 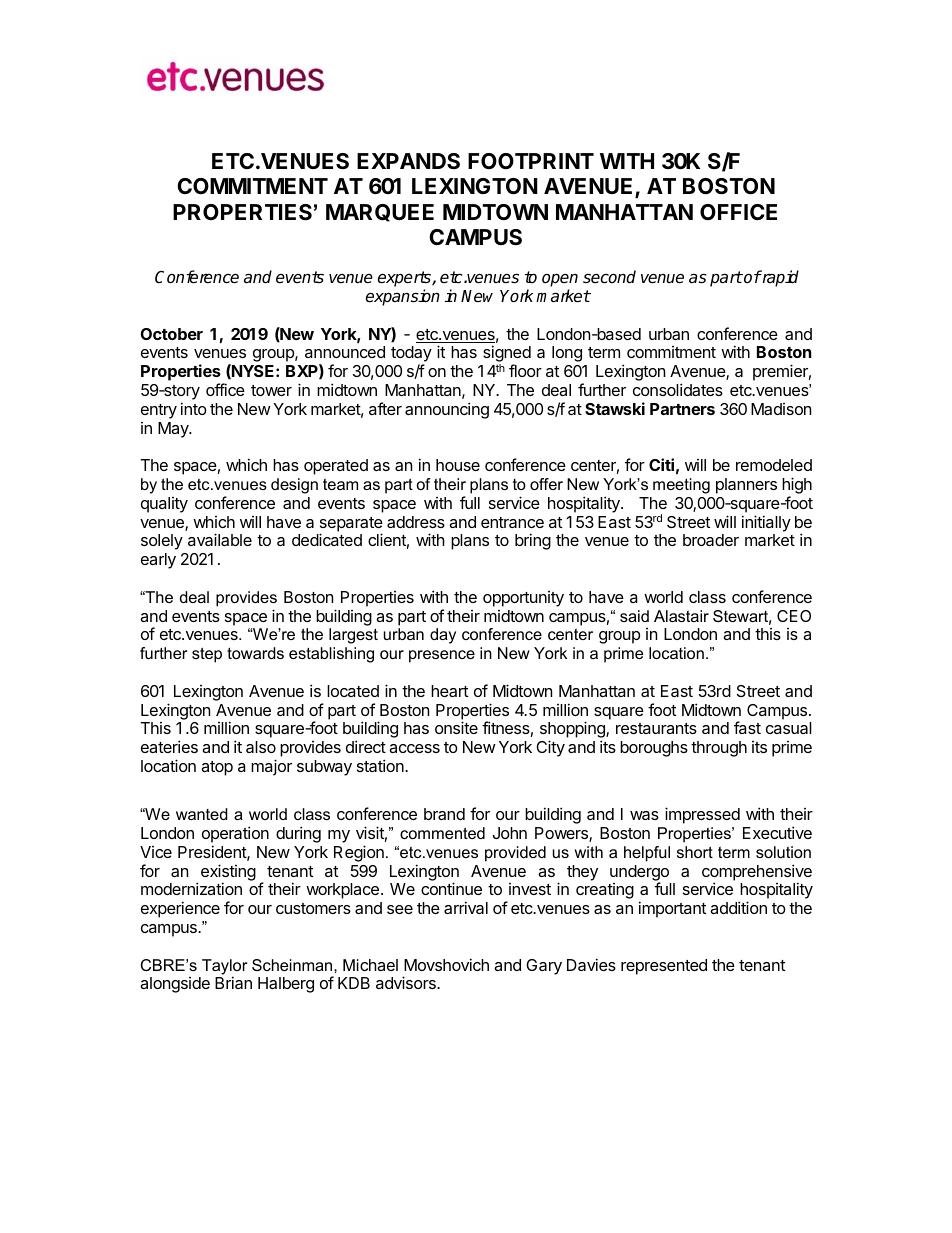 What do you see at coordinates (746, 486) in the screenshot?
I see `planners` at bounding box center [746, 486].
